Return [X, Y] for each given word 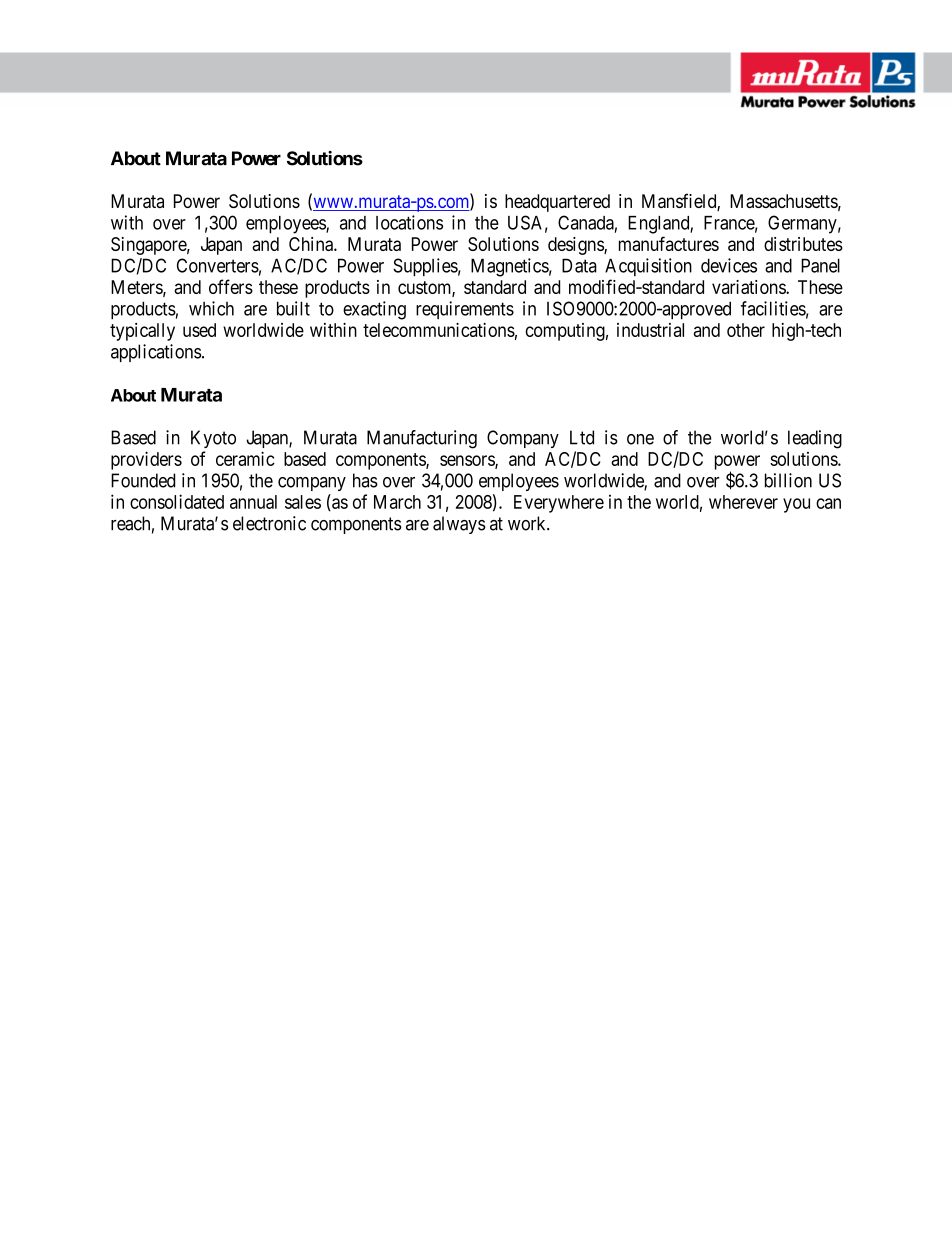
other [746, 330]
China [312, 244]
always [459, 525]
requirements [465, 310]
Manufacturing [422, 439]
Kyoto [213, 439]
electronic [269, 523]
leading [815, 439]
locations [409, 222]
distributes [803, 244]
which [211, 308]
